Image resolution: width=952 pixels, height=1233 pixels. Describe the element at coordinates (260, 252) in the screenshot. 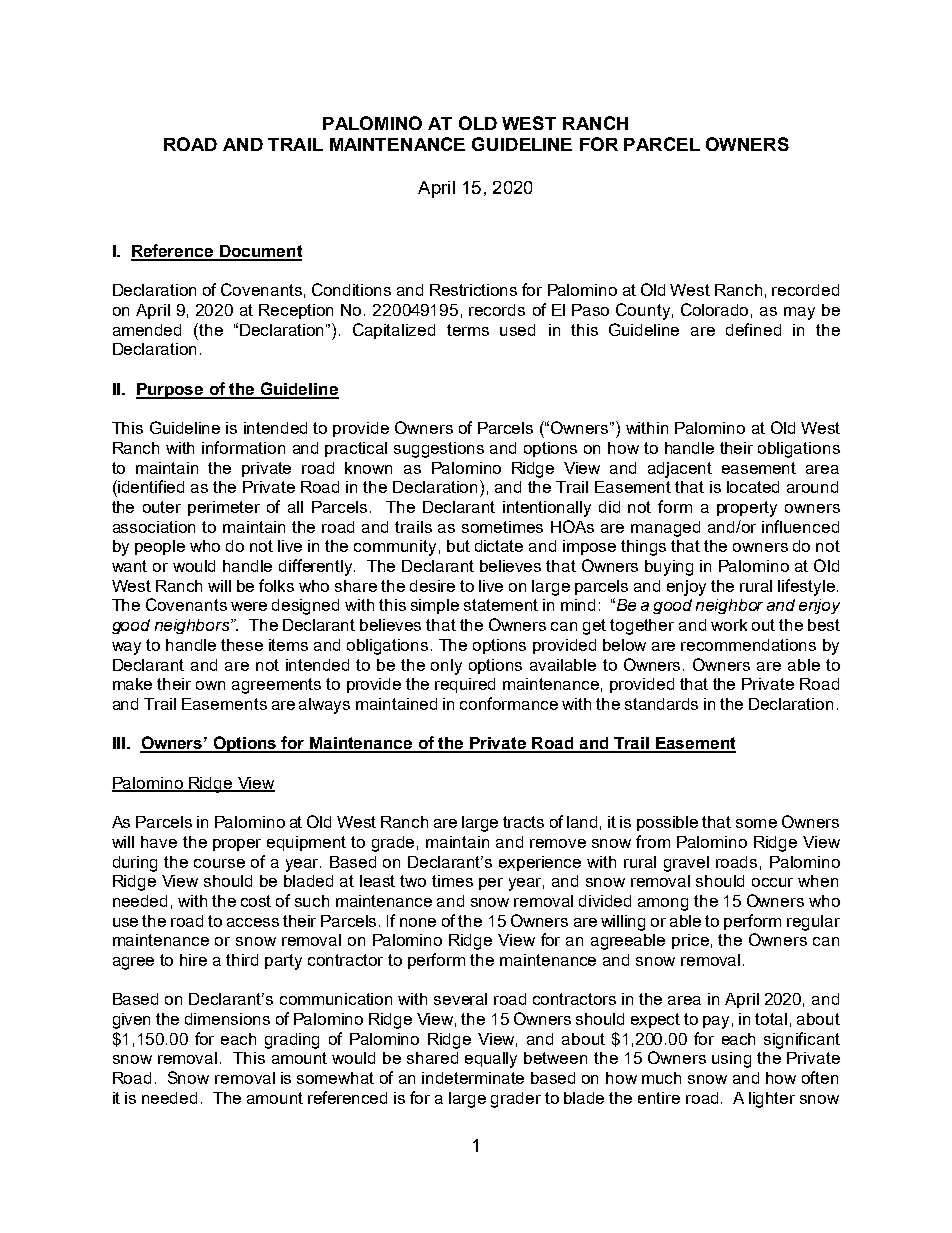

I see `Document` at that location.
